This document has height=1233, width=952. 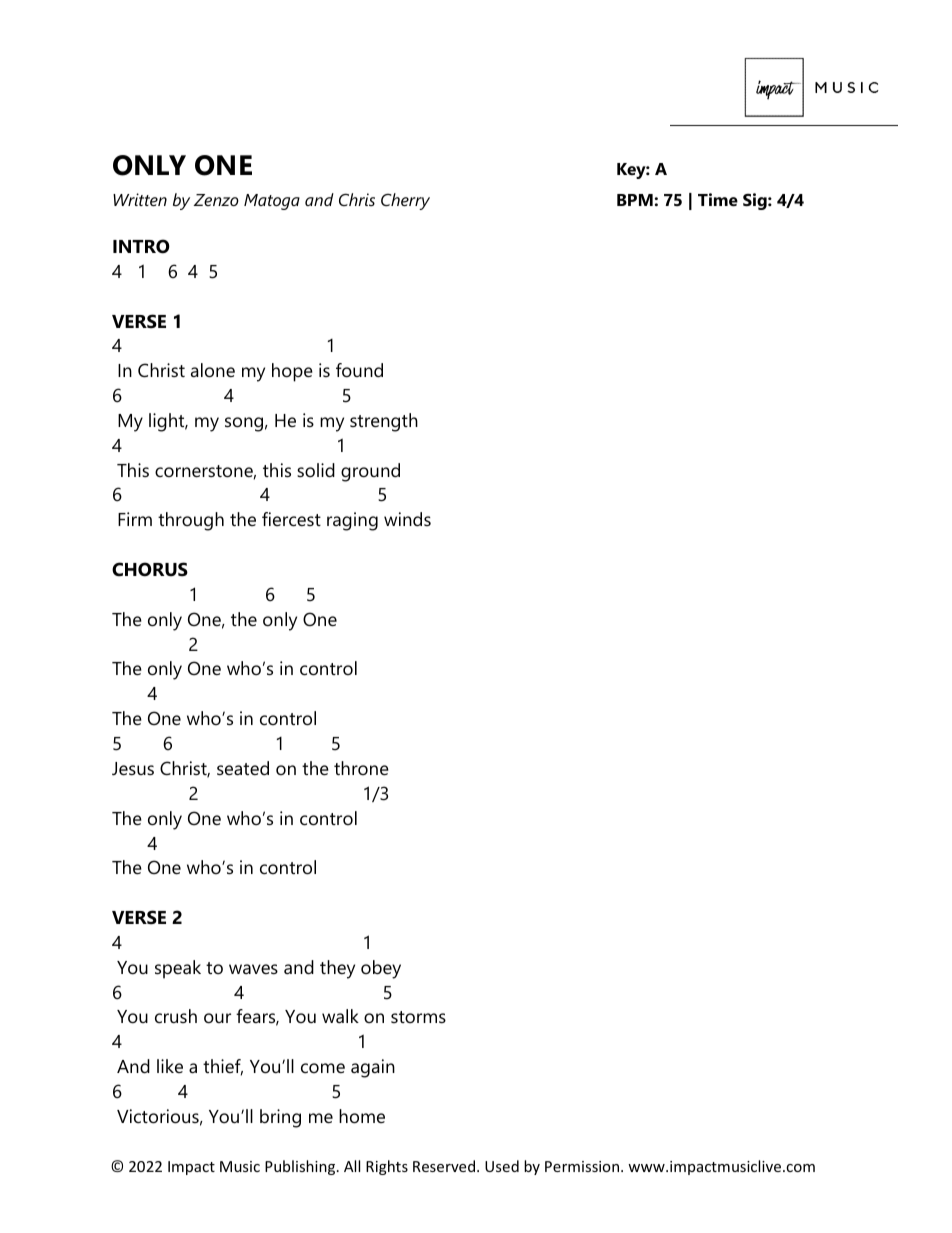 What do you see at coordinates (407, 519) in the document?
I see `winds` at bounding box center [407, 519].
